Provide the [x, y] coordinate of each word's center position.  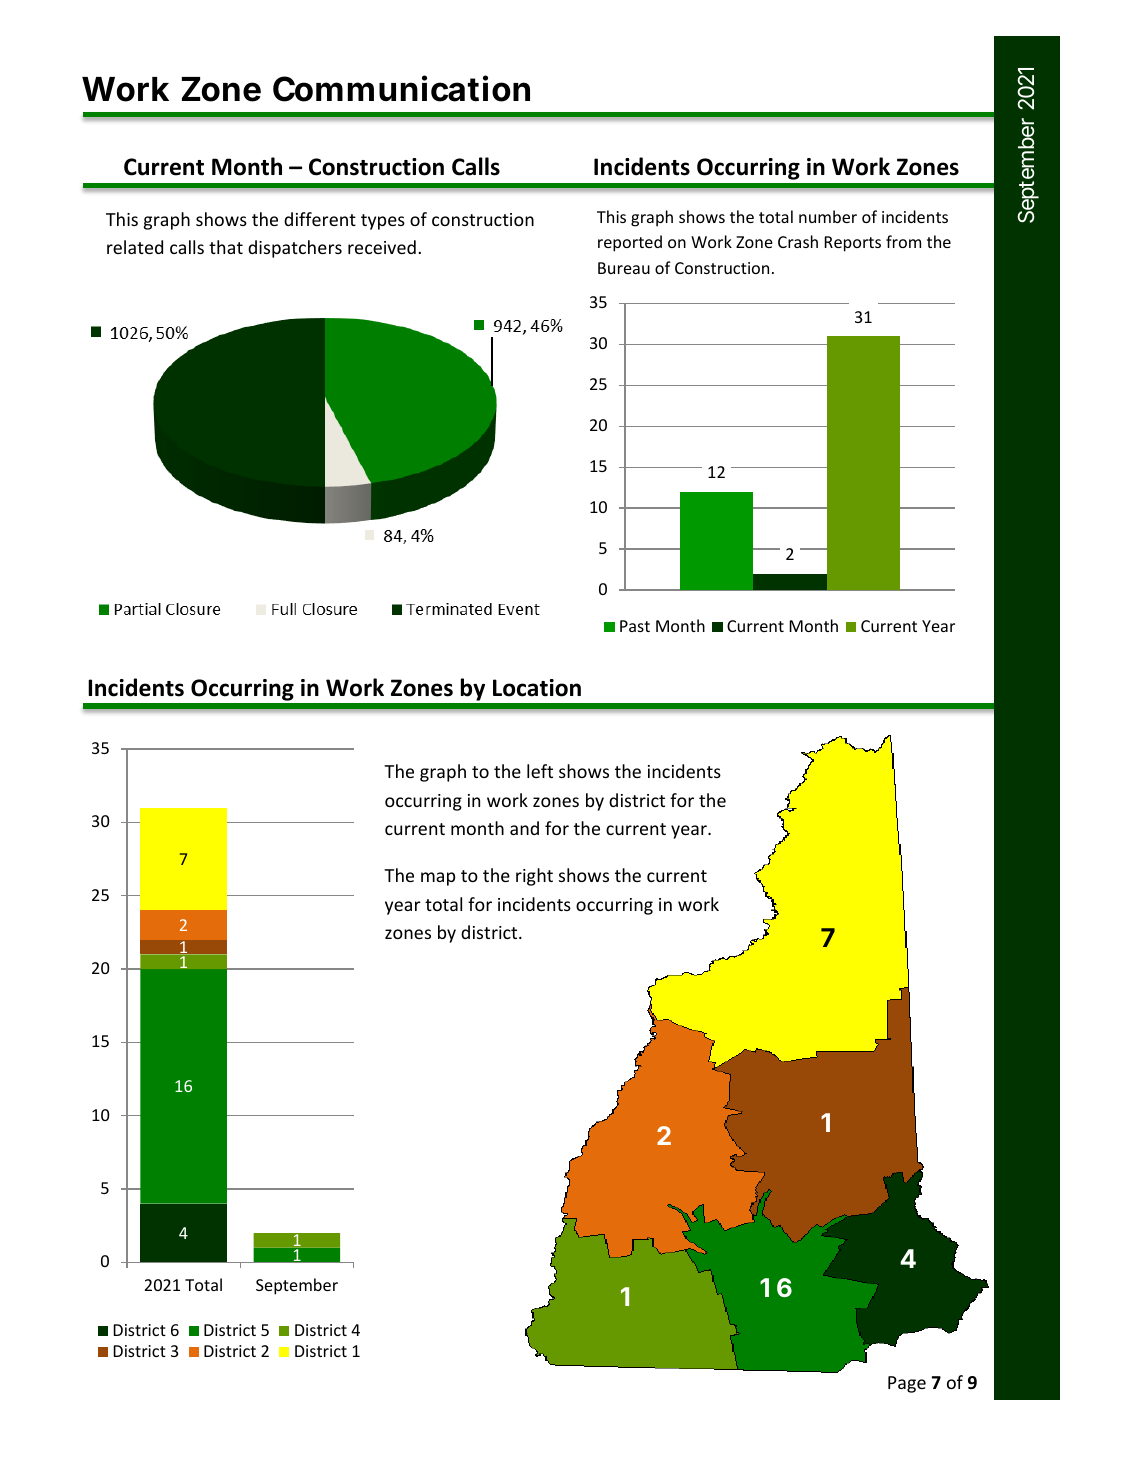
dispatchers [295, 249]
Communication [401, 88]
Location [537, 688]
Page [907, 1384]
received [382, 247]
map [438, 879]
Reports [852, 244]
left [540, 771]
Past [635, 626]
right [534, 877]
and [524, 828]
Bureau [624, 268]
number [828, 216]
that [226, 247]
